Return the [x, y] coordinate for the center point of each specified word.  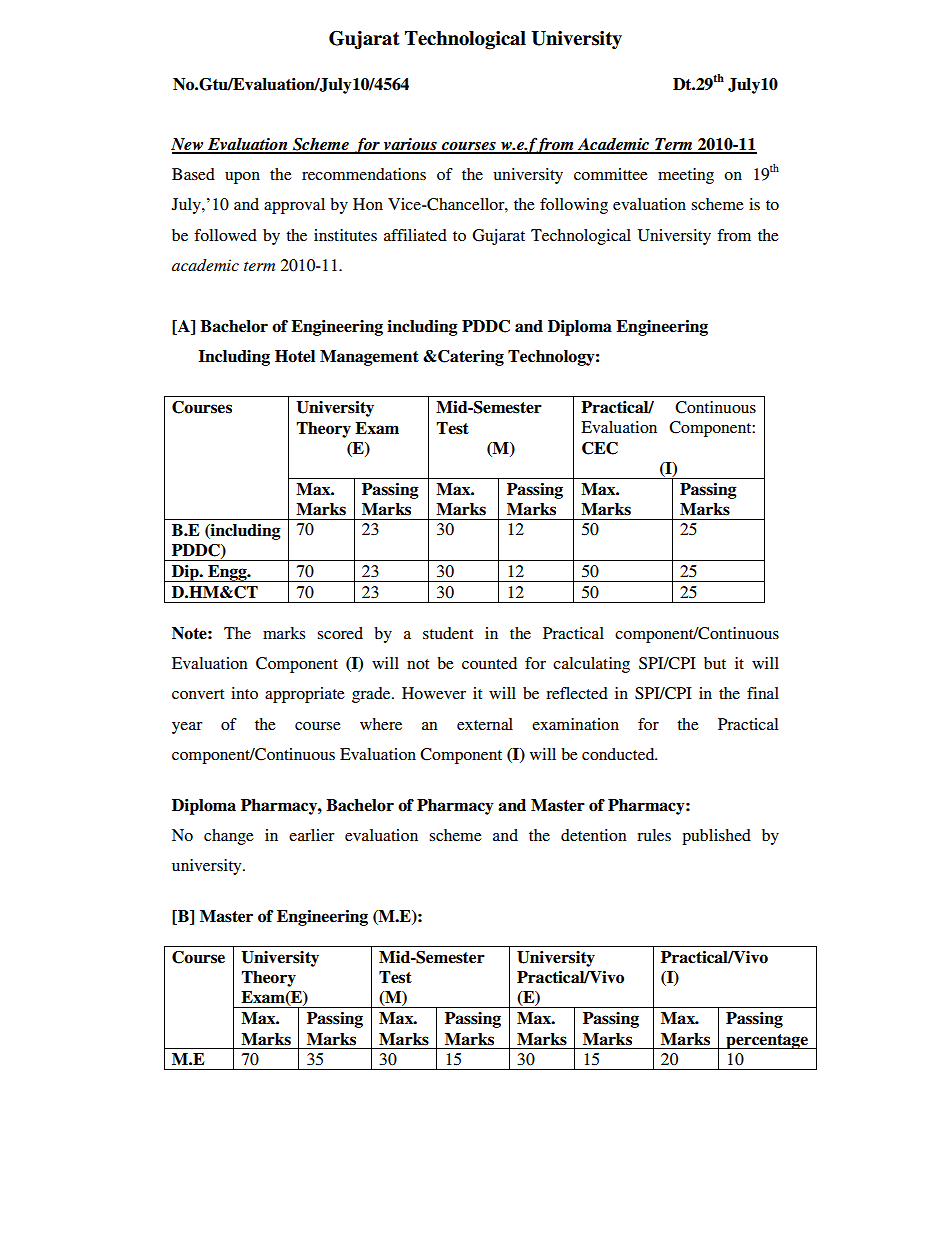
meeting [686, 176]
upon [242, 178]
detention [594, 835]
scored [340, 633]
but [715, 663]
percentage [767, 1041]
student [448, 633]
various [410, 145]
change [229, 837]
